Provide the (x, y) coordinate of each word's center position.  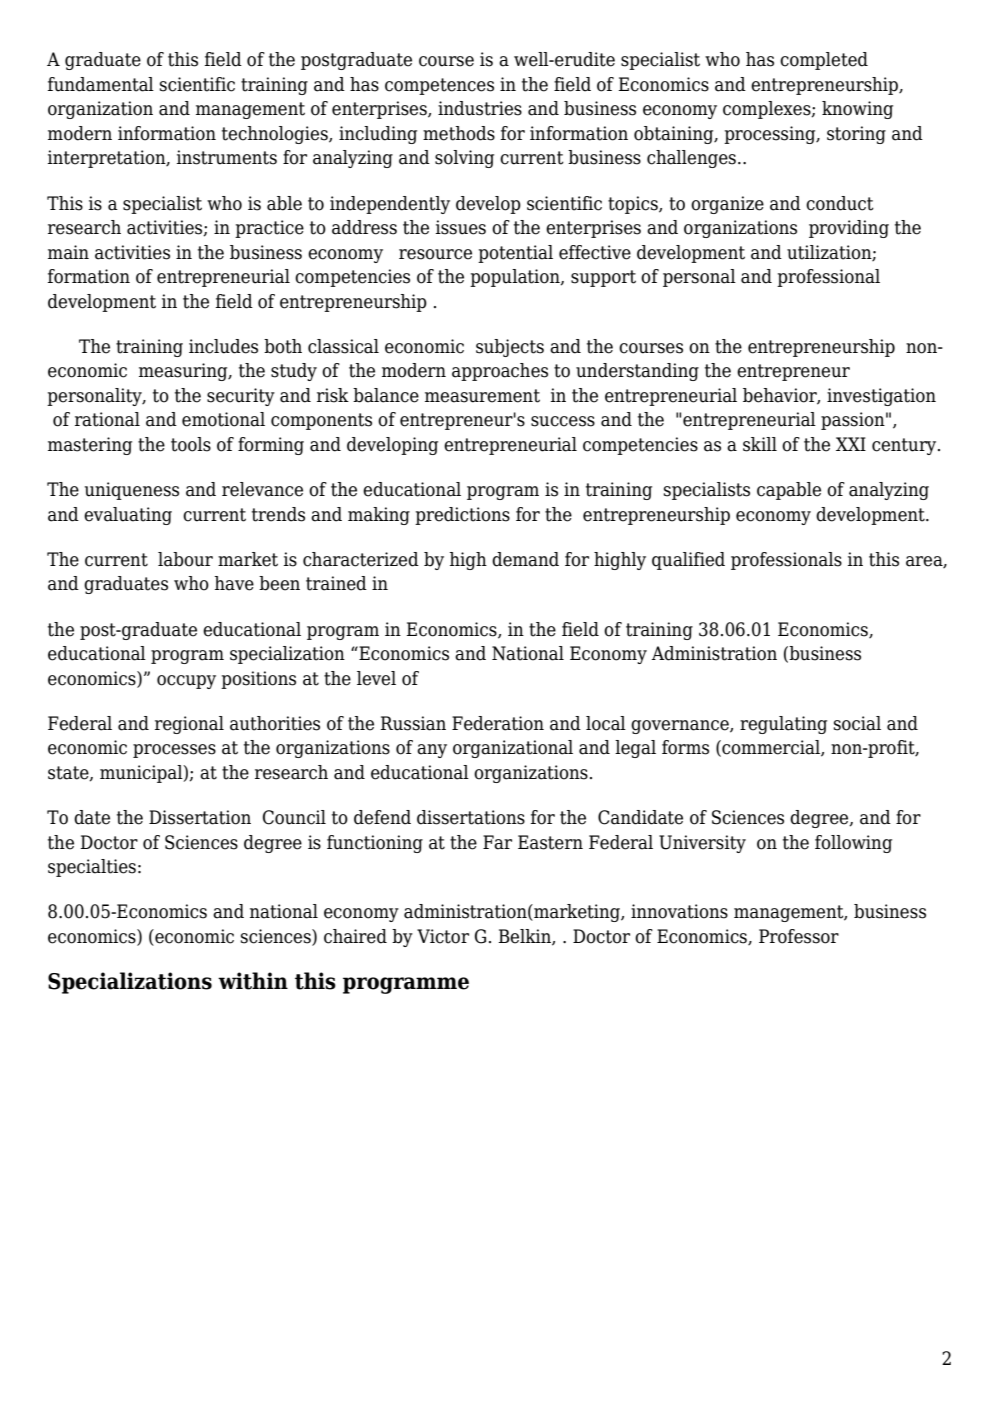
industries (480, 108)
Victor (443, 936)
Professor (799, 936)
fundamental (101, 84)
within (253, 981)
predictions (462, 516)
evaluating (128, 516)
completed (824, 61)
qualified (688, 561)
